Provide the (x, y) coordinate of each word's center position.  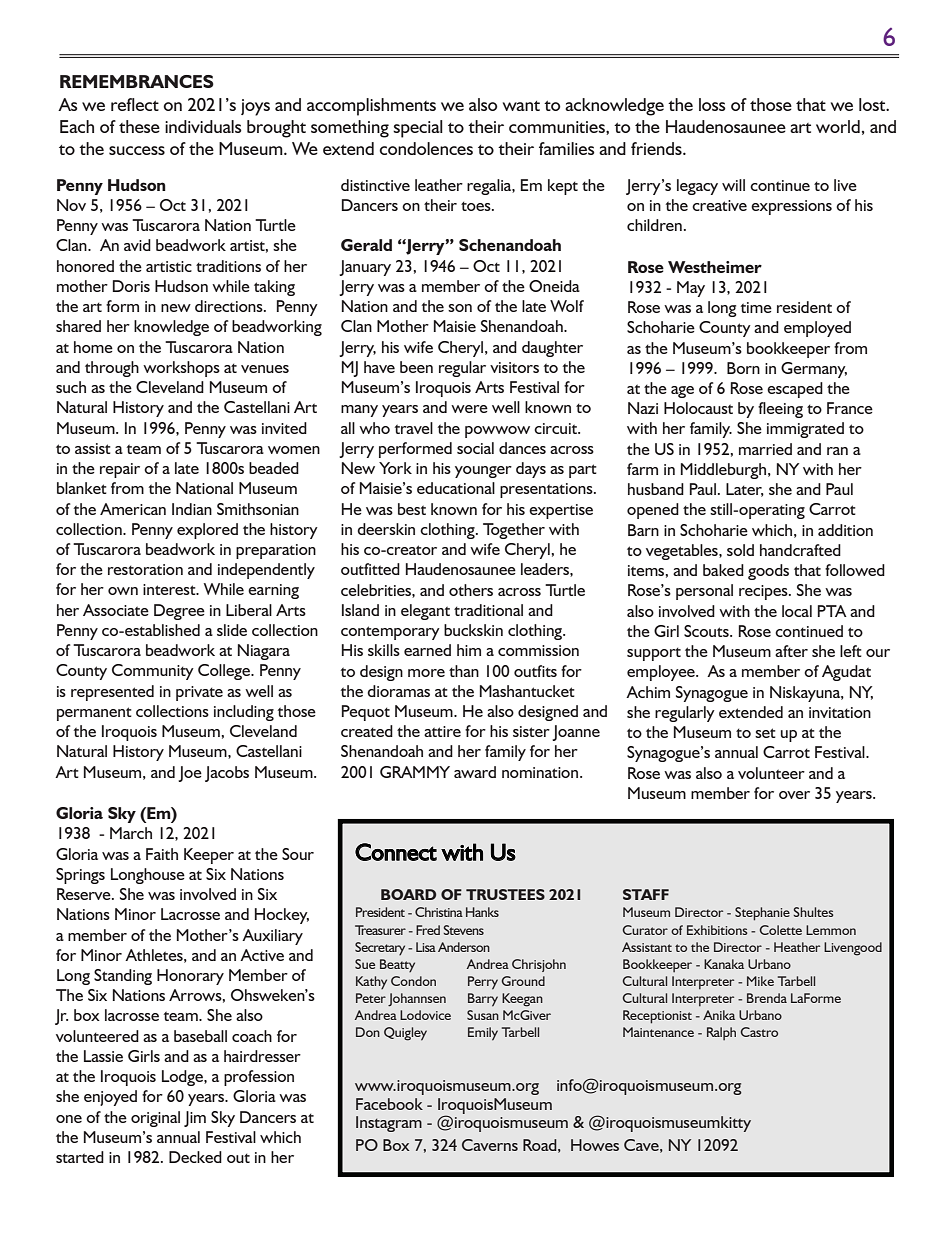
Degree (179, 612)
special (418, 129)
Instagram (389, 1124)
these (139, 126)
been (416, 367)
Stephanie (762, 914)
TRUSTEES (505, 894)
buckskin (473, 630)
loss (712, 104)
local (797, 611)
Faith (162, 854)
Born (743, 368)
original (155, 1119)
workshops (181, 369)
